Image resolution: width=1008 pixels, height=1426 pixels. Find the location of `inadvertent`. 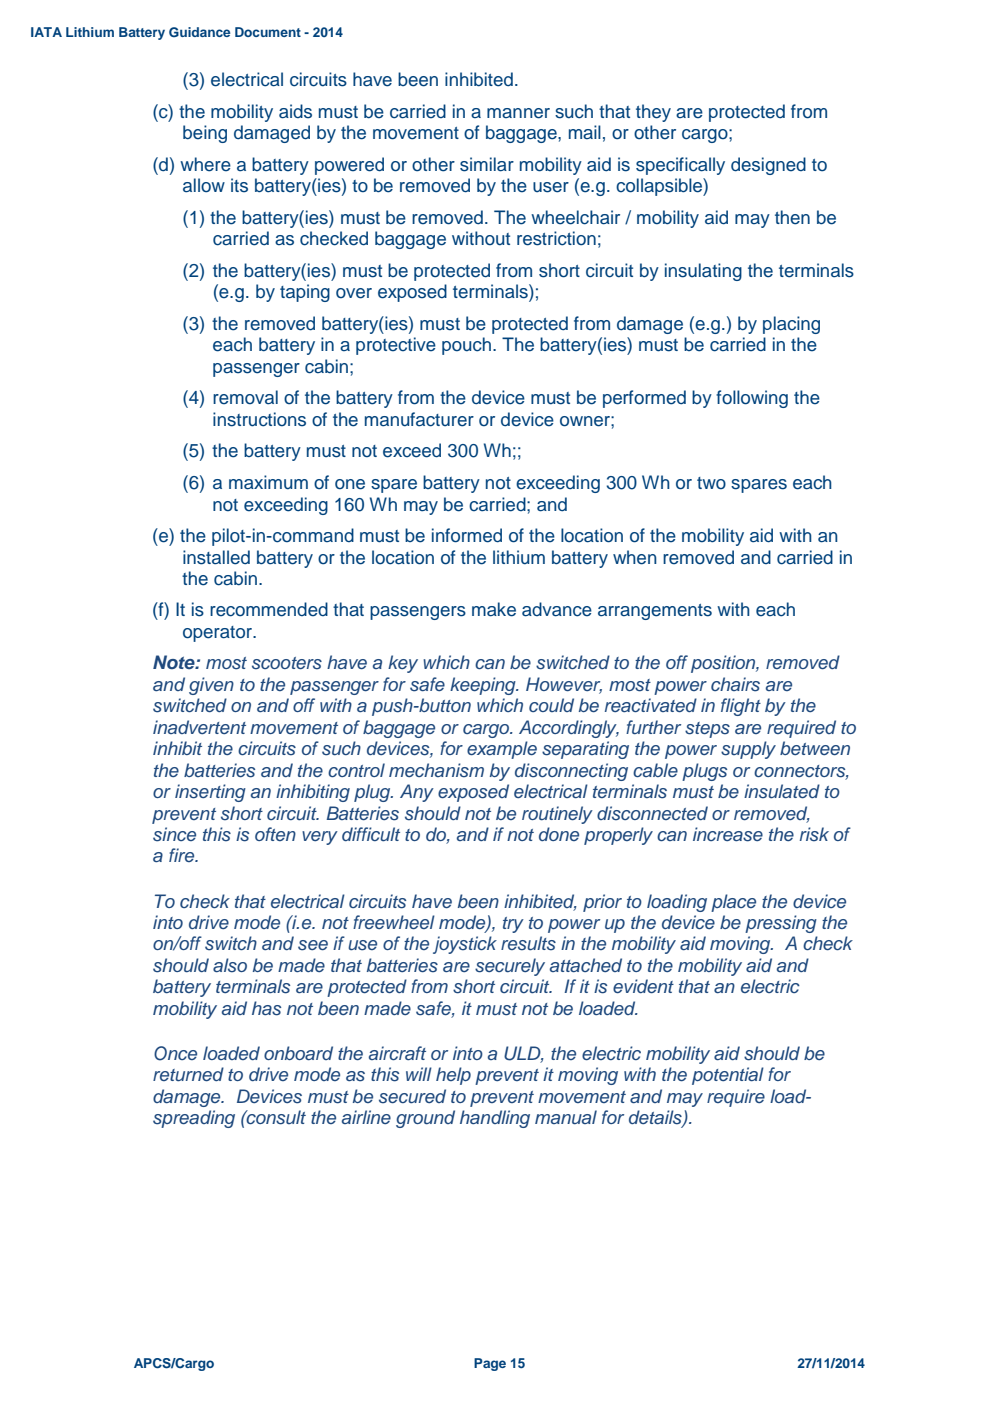

inadvertent is located at coordinates (199, 727).
